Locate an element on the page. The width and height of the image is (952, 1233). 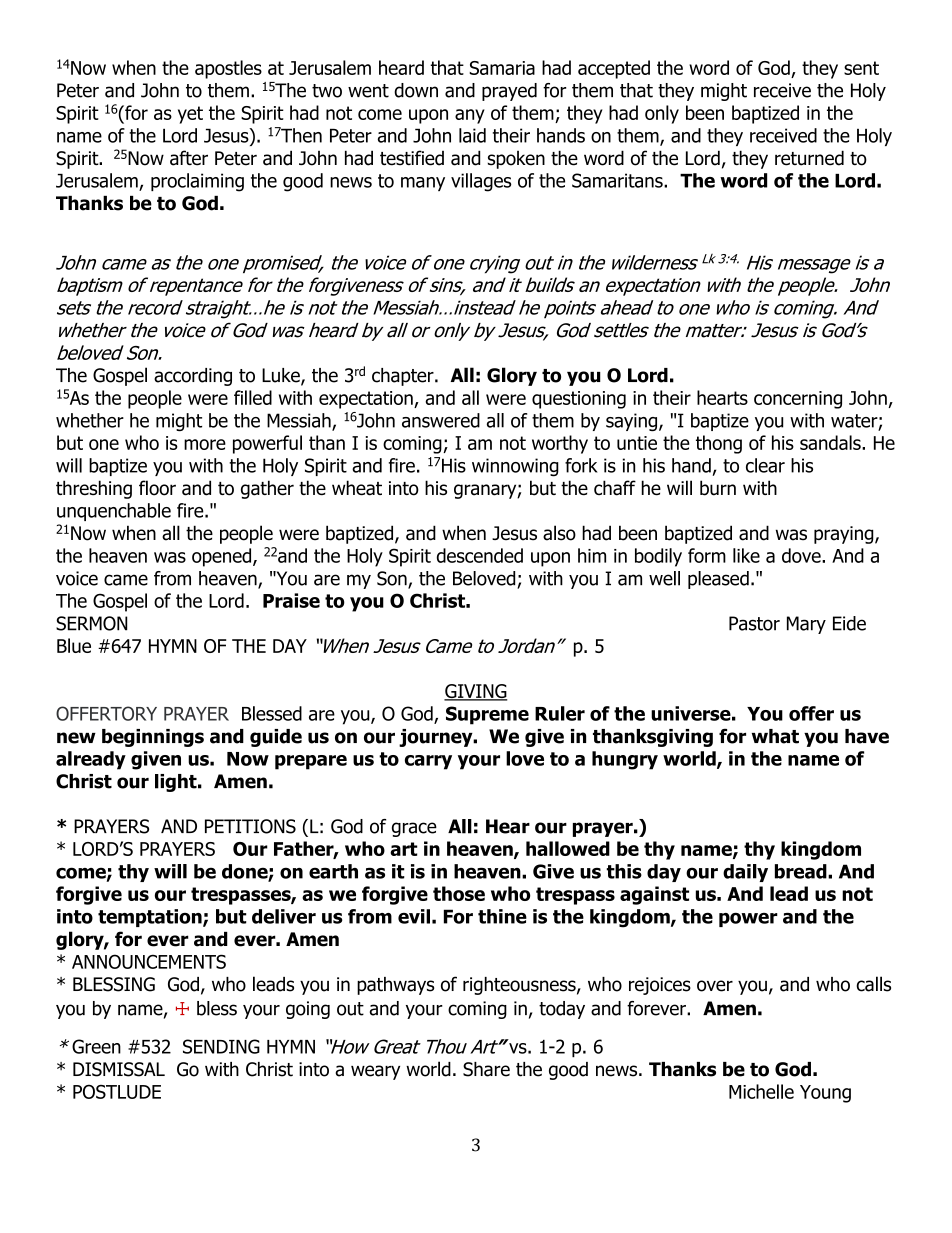
floor is located at coordinates (157, 488).
